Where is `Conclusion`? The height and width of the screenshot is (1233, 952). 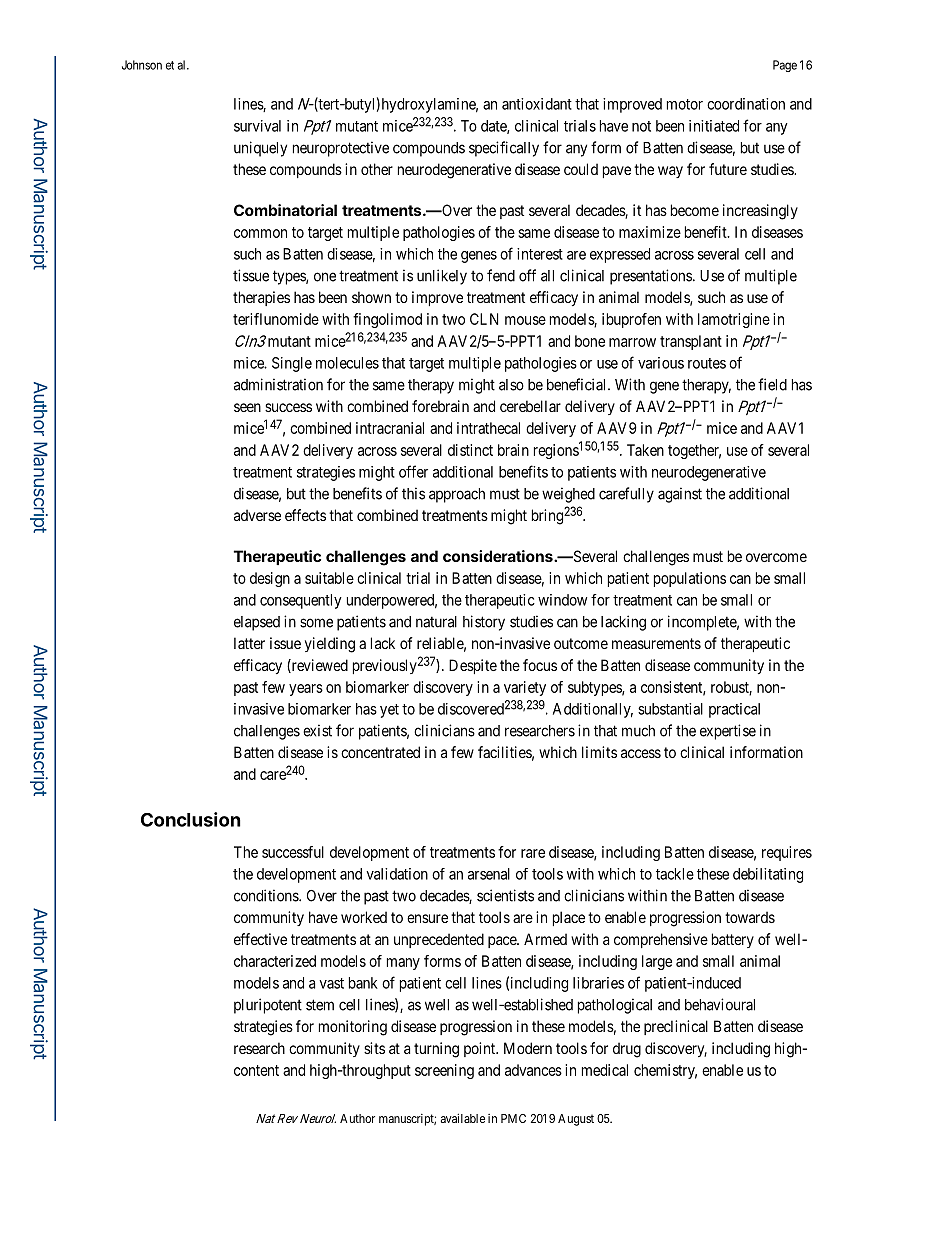 Conclusion is located at coordinates (191, 819).
